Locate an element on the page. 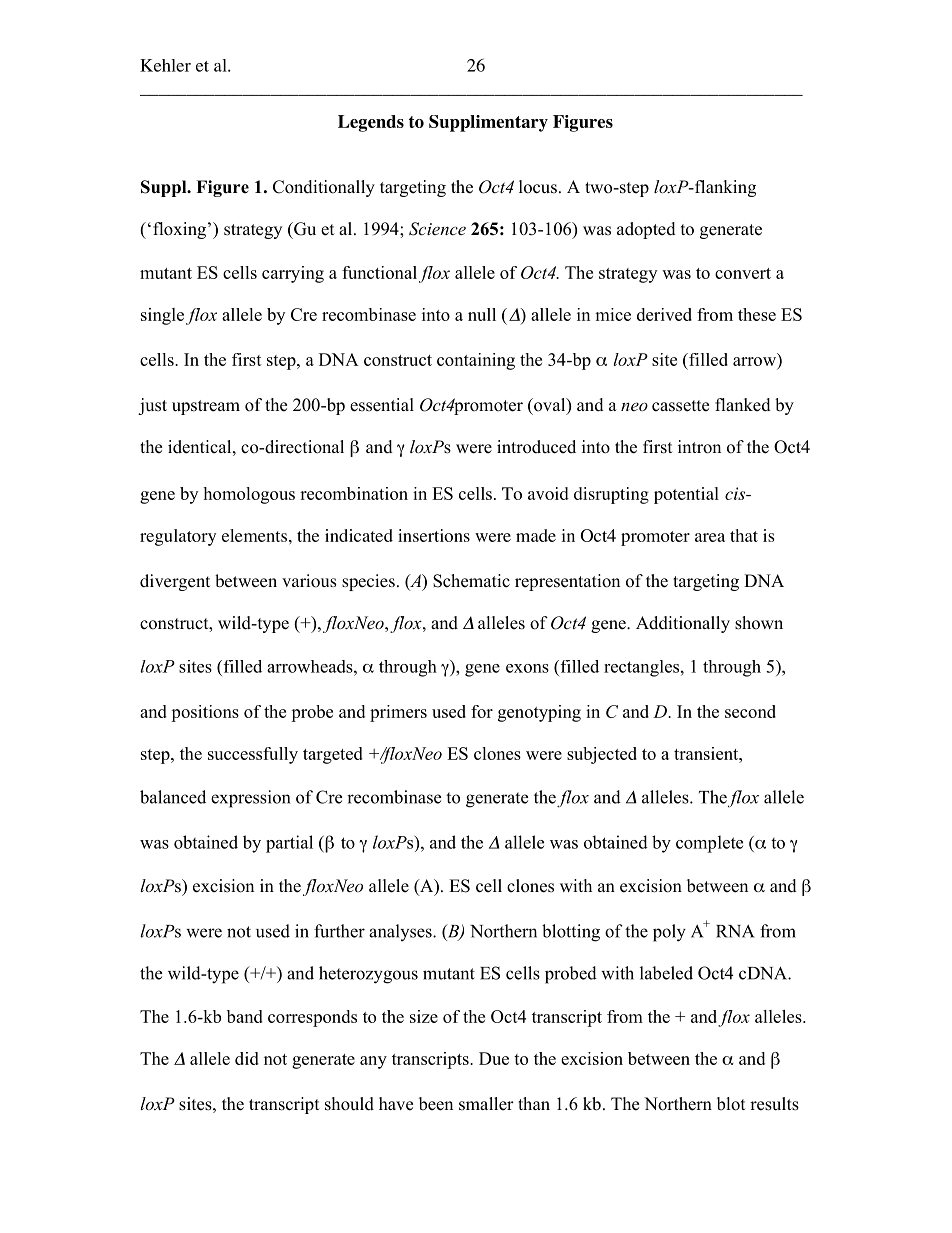  adopted is located at coordinates (646, 230).
